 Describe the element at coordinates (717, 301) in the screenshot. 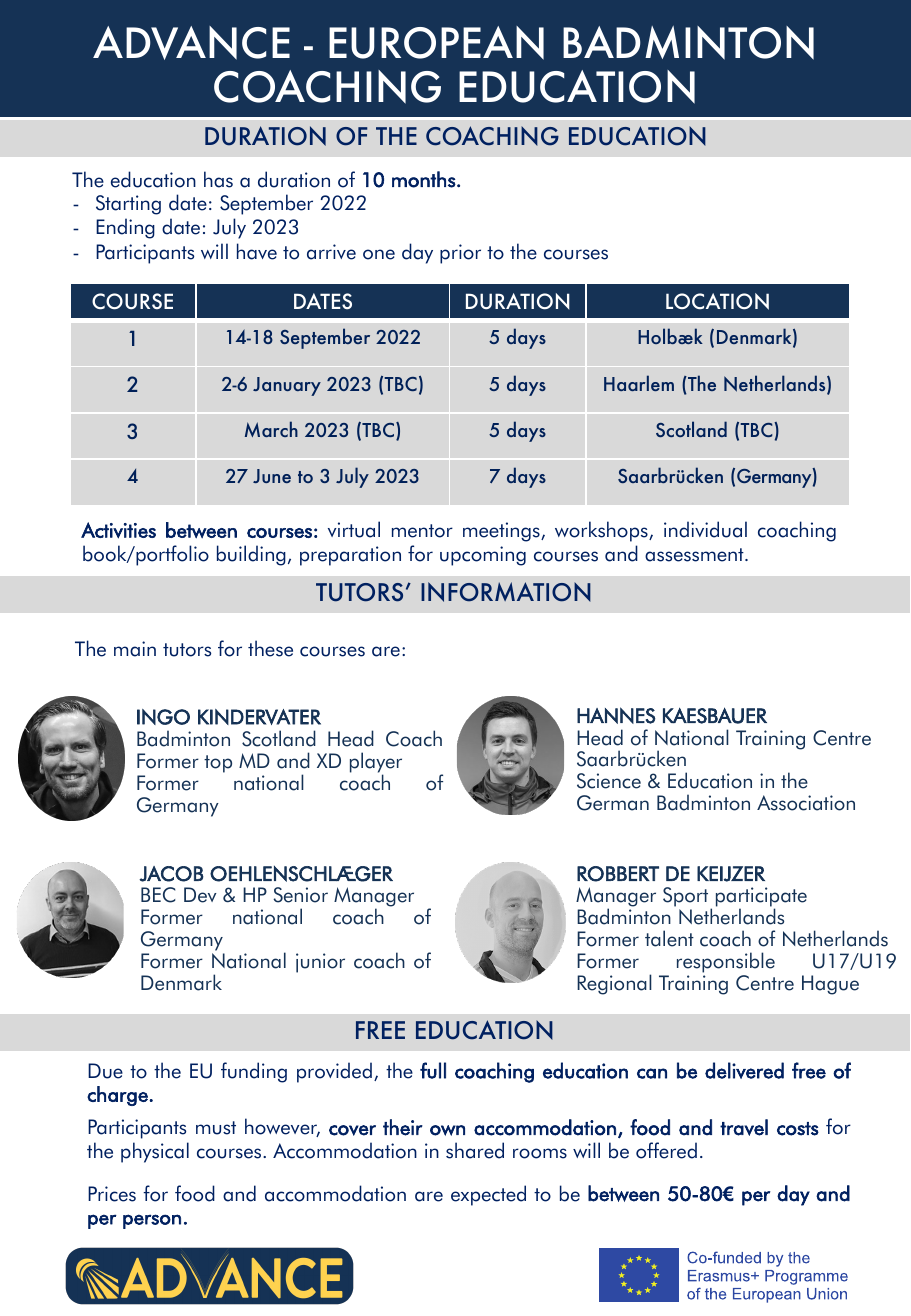

I see `LOCATION` at that location.
